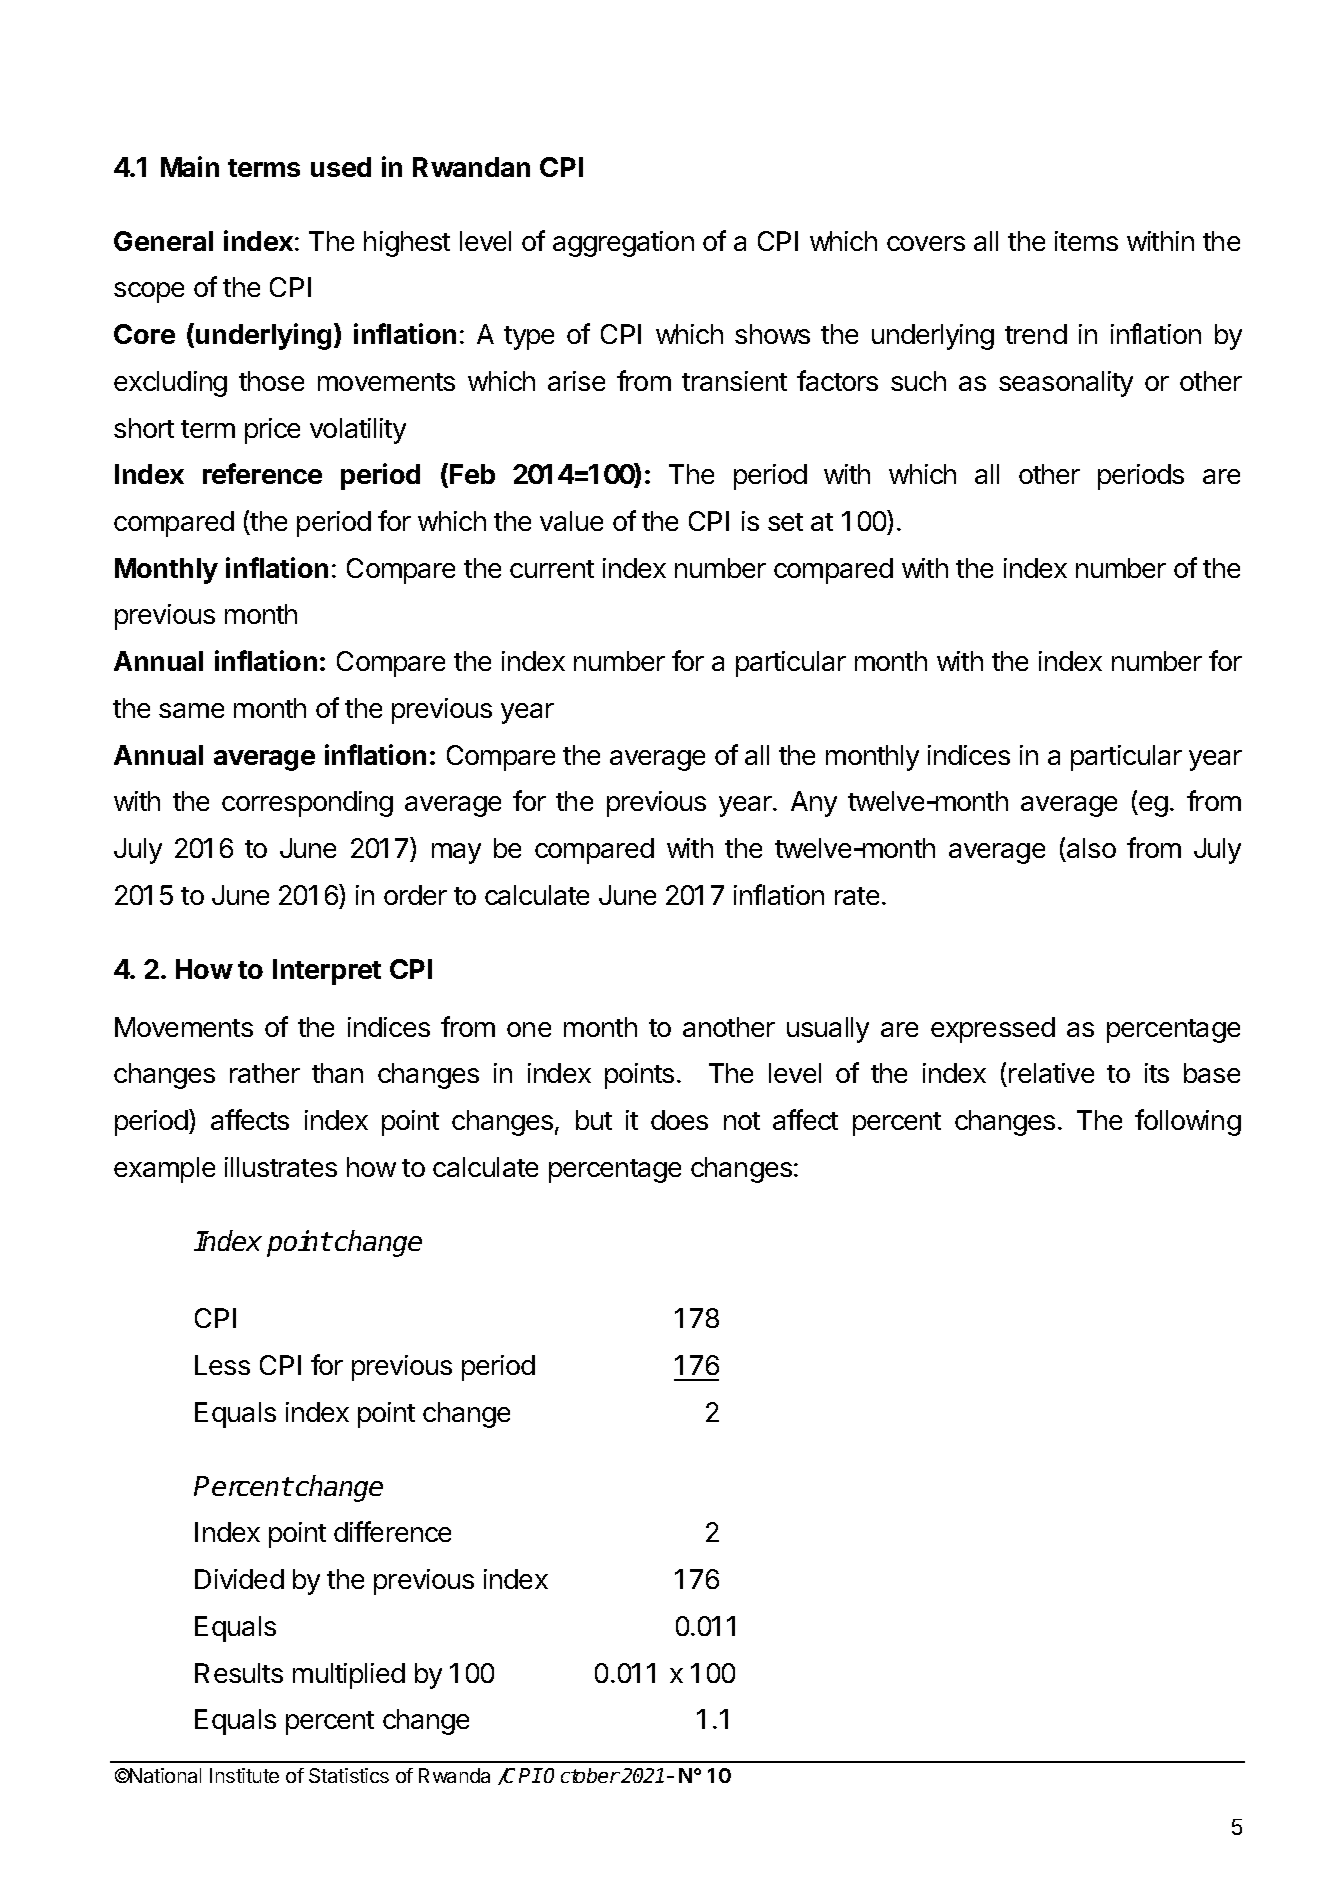 This screenshot has height=1900, width=1344. What do you see at coordinates (244, 1775) in the screenshot?
I see `Institute` at bounding box center [244, 1775].
